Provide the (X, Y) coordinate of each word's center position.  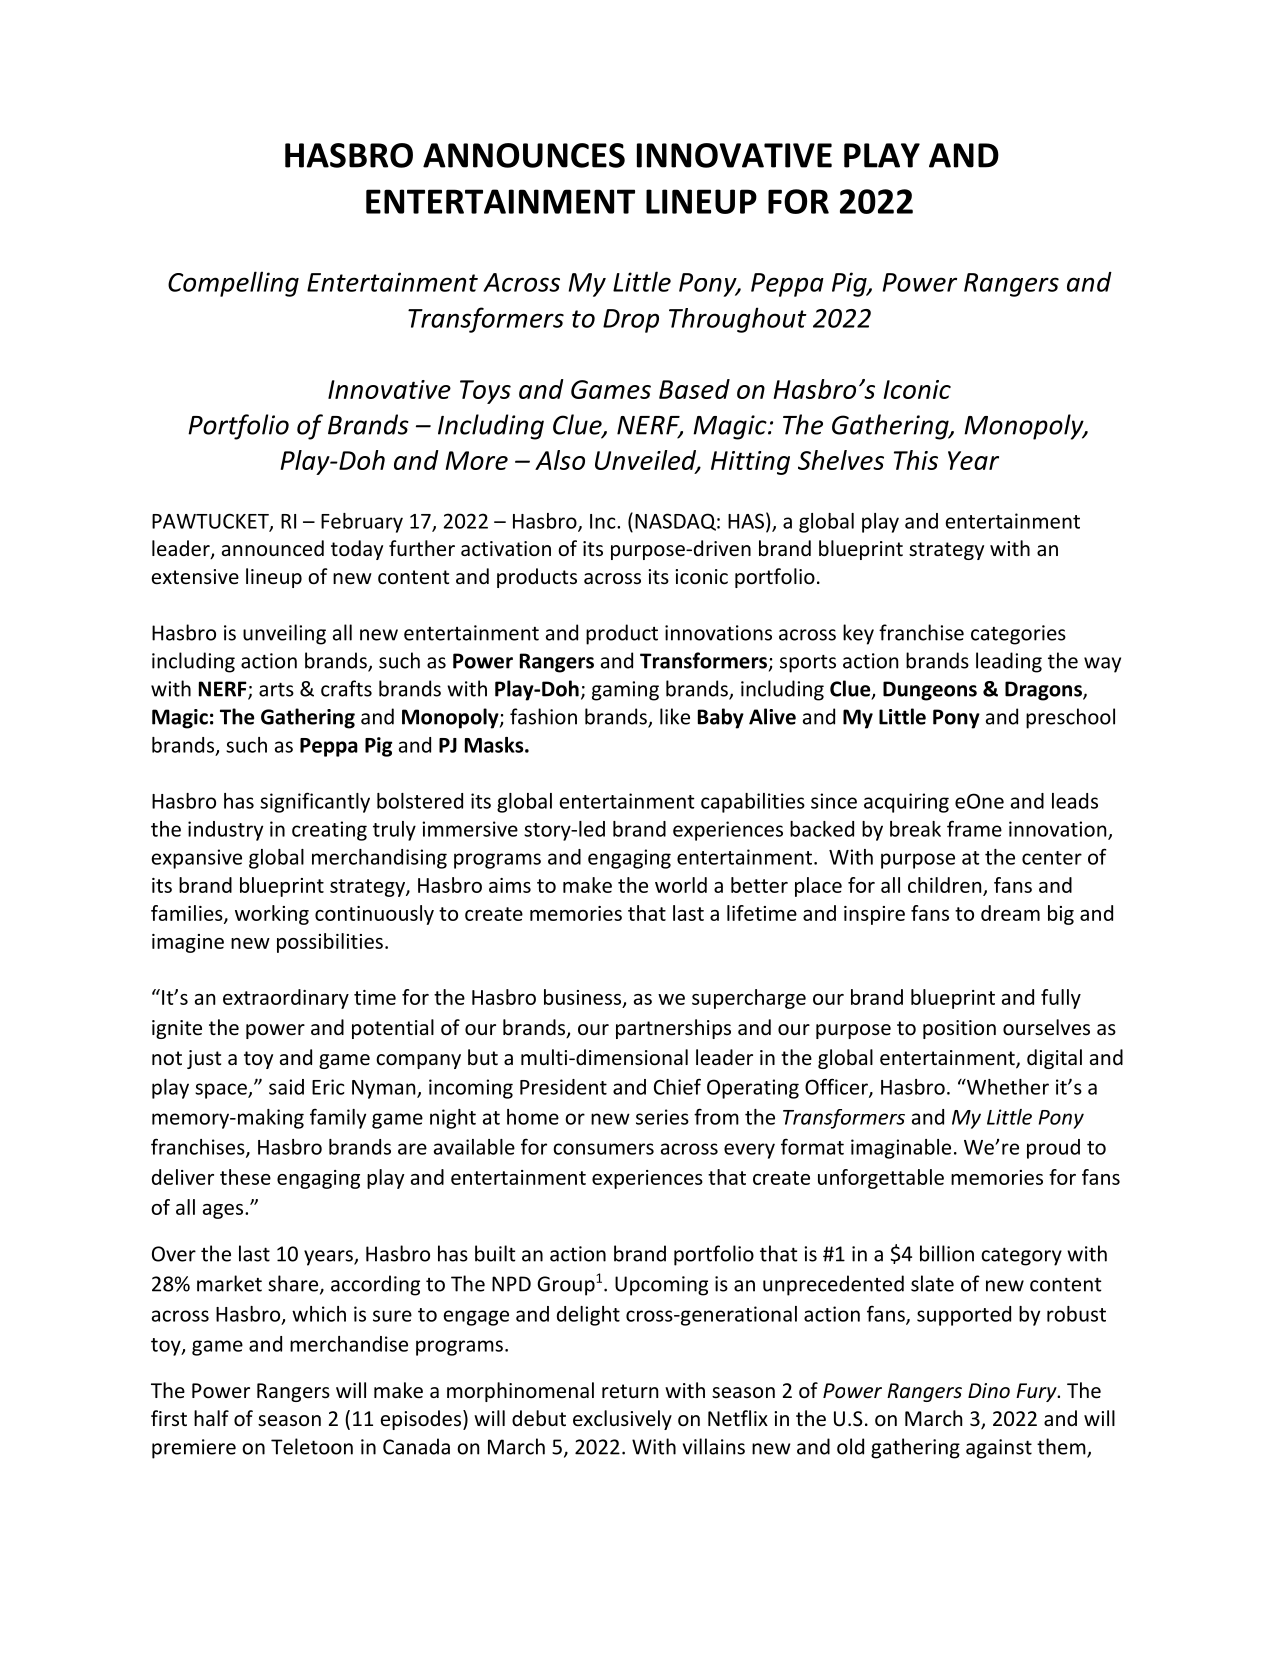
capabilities (753, 803)
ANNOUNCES (524, 155)
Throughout (738, 320)
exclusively (622, 1420)
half (211, 1418)
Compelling (233, 284)
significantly (315, 802)
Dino (989, 1391)
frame (974, 828)
